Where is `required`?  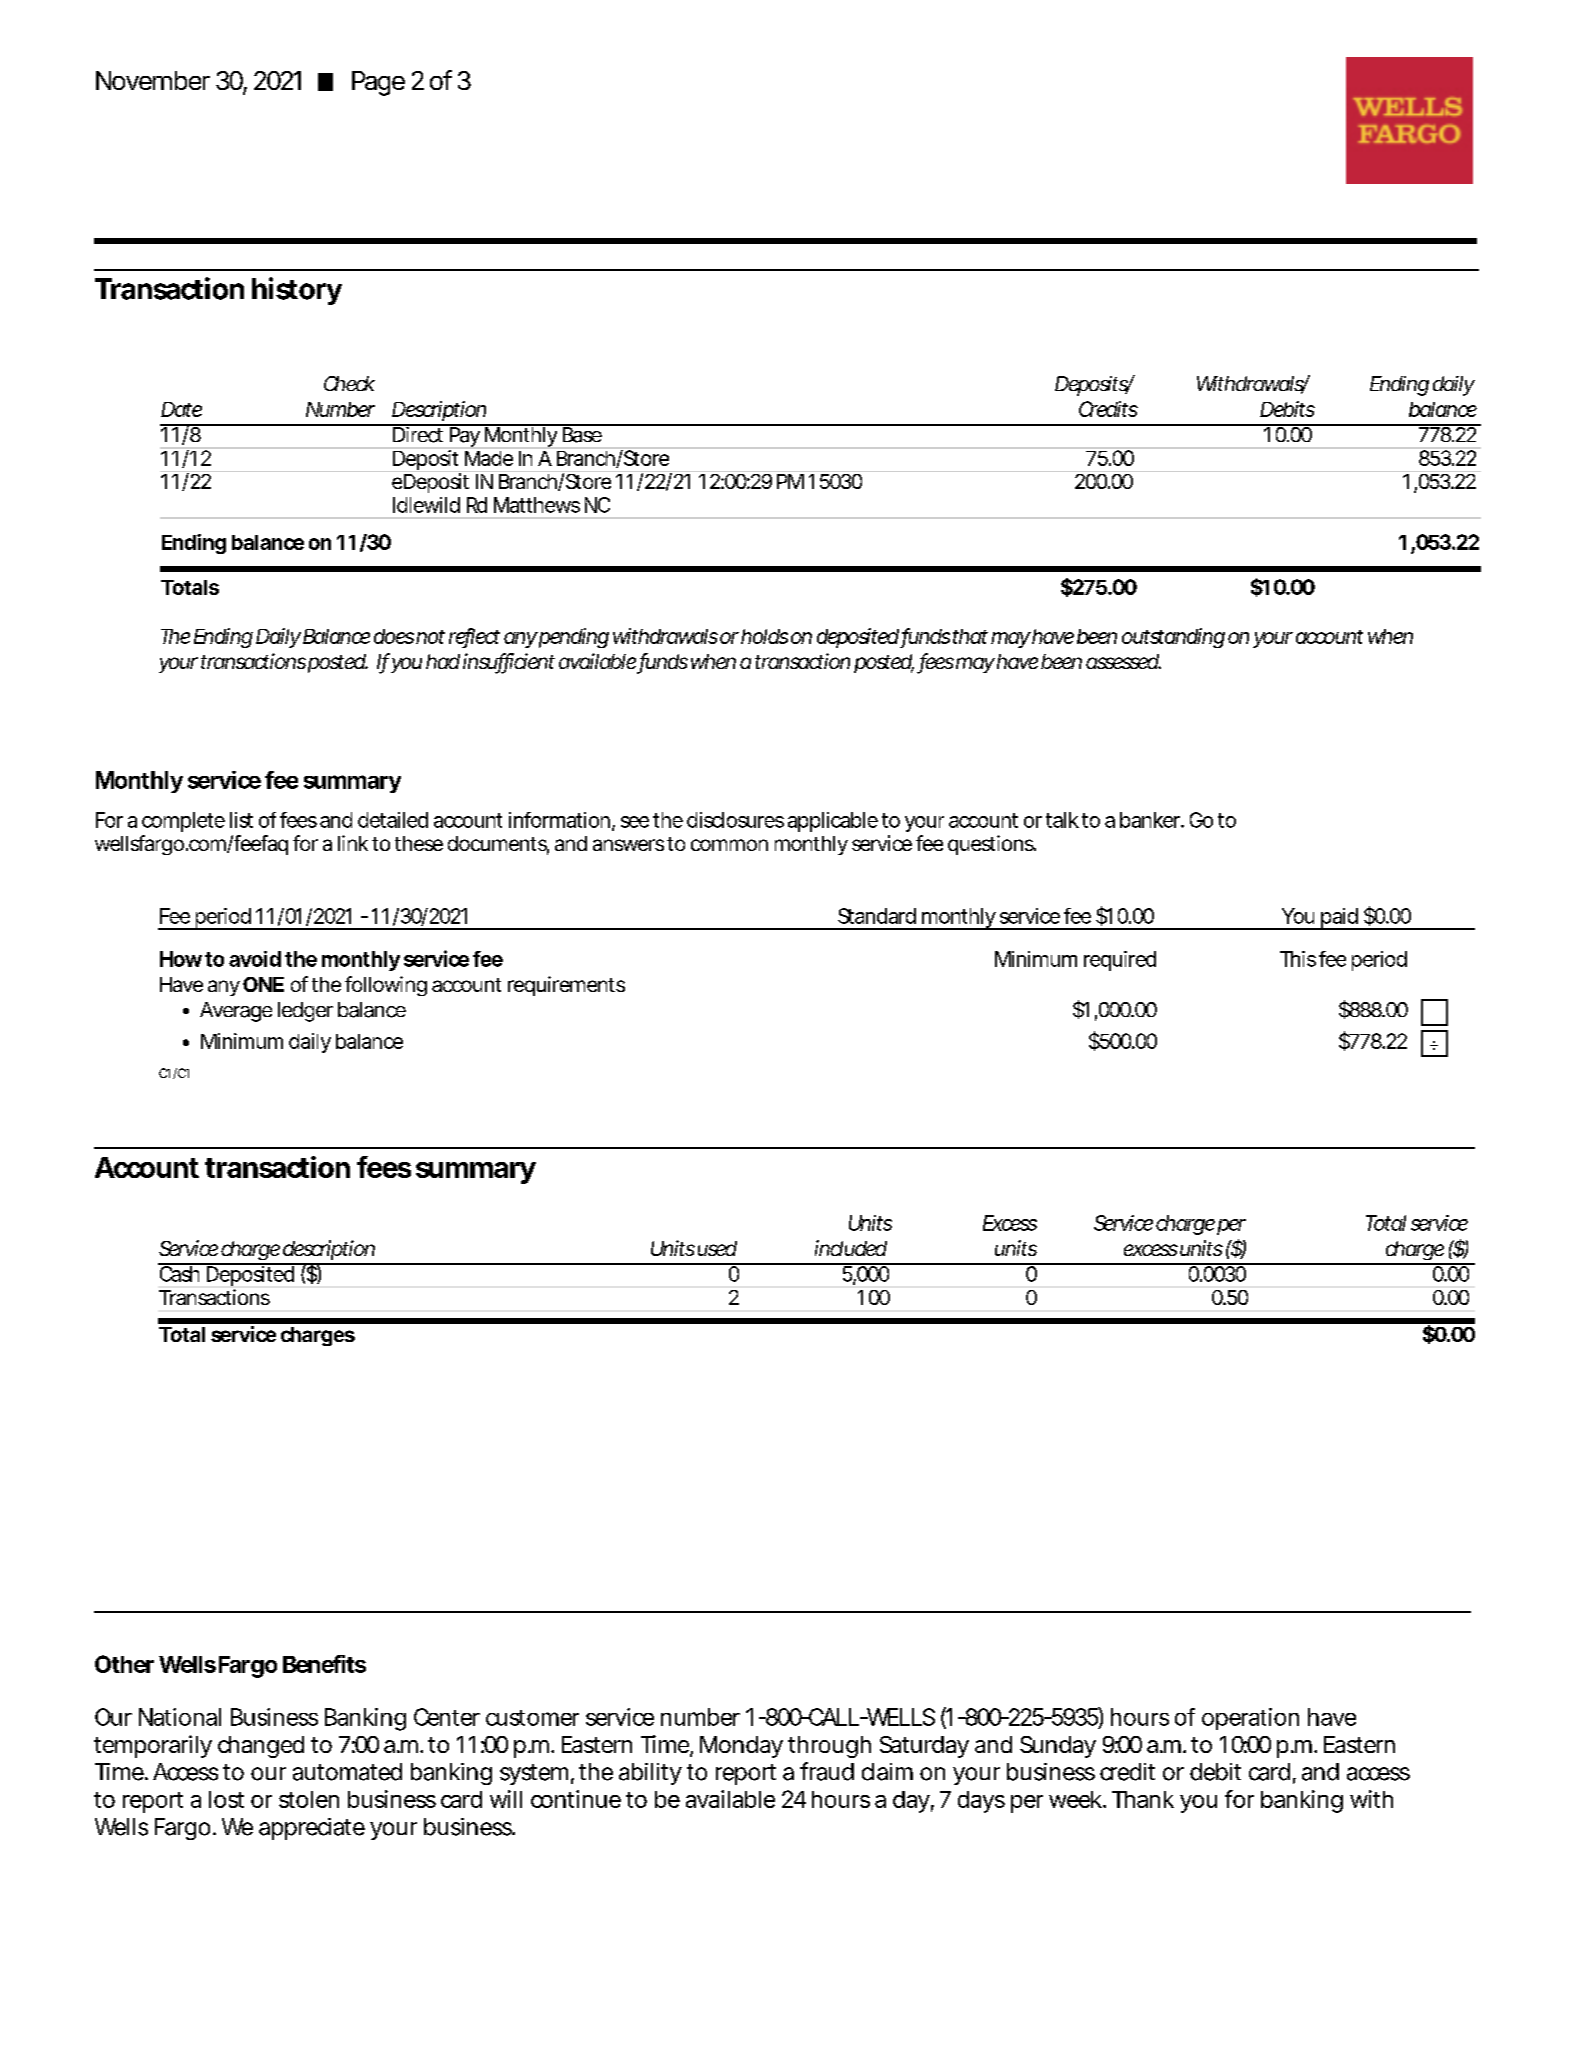 required is located at coordinates (1120, 961).
